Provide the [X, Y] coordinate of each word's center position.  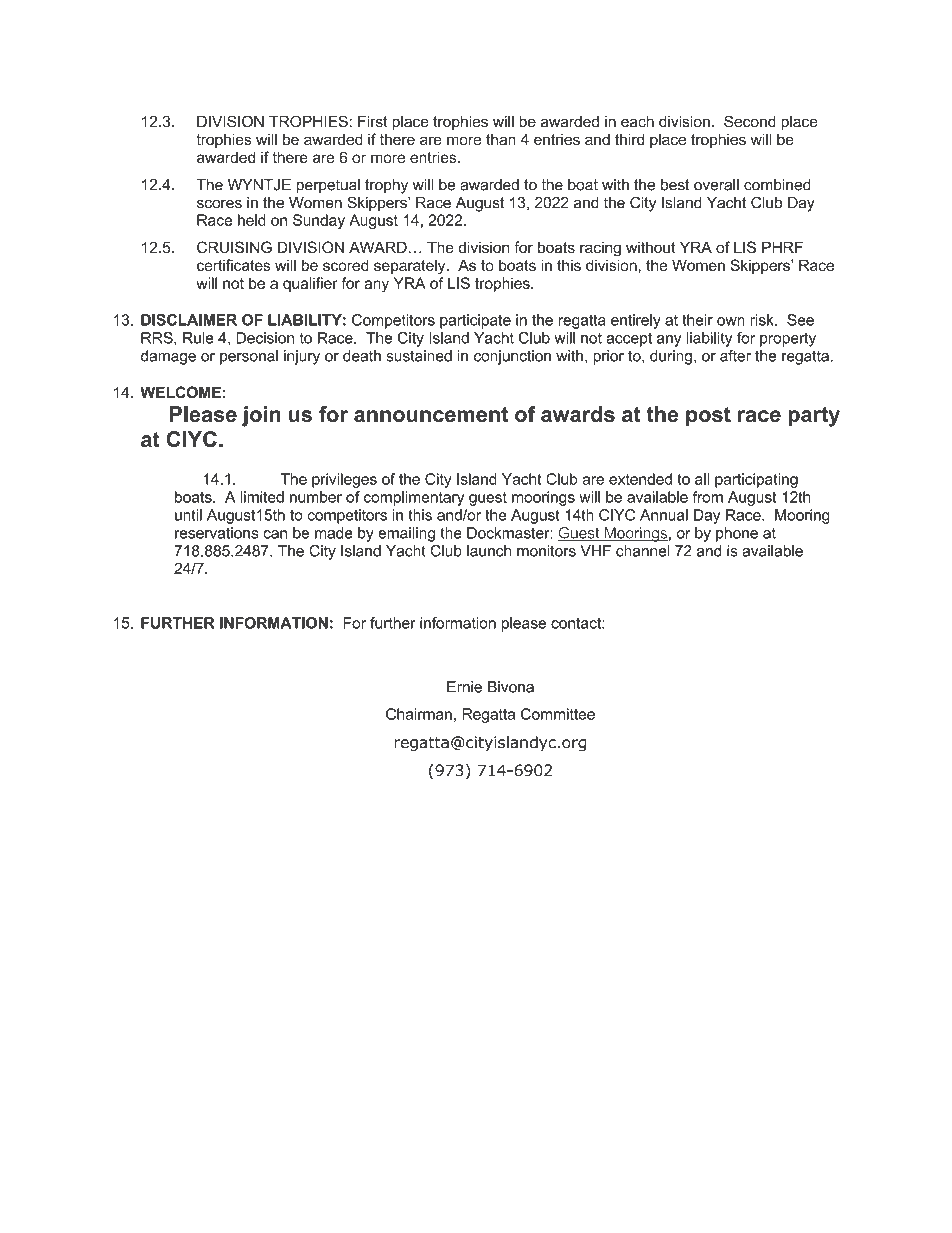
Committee [558, 714]
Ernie [464, 687]
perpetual [328, 186]
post [708, 416]
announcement [431, 414]
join [261, 416]
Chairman [419, 714]
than [501, 139]
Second [750, 121]
